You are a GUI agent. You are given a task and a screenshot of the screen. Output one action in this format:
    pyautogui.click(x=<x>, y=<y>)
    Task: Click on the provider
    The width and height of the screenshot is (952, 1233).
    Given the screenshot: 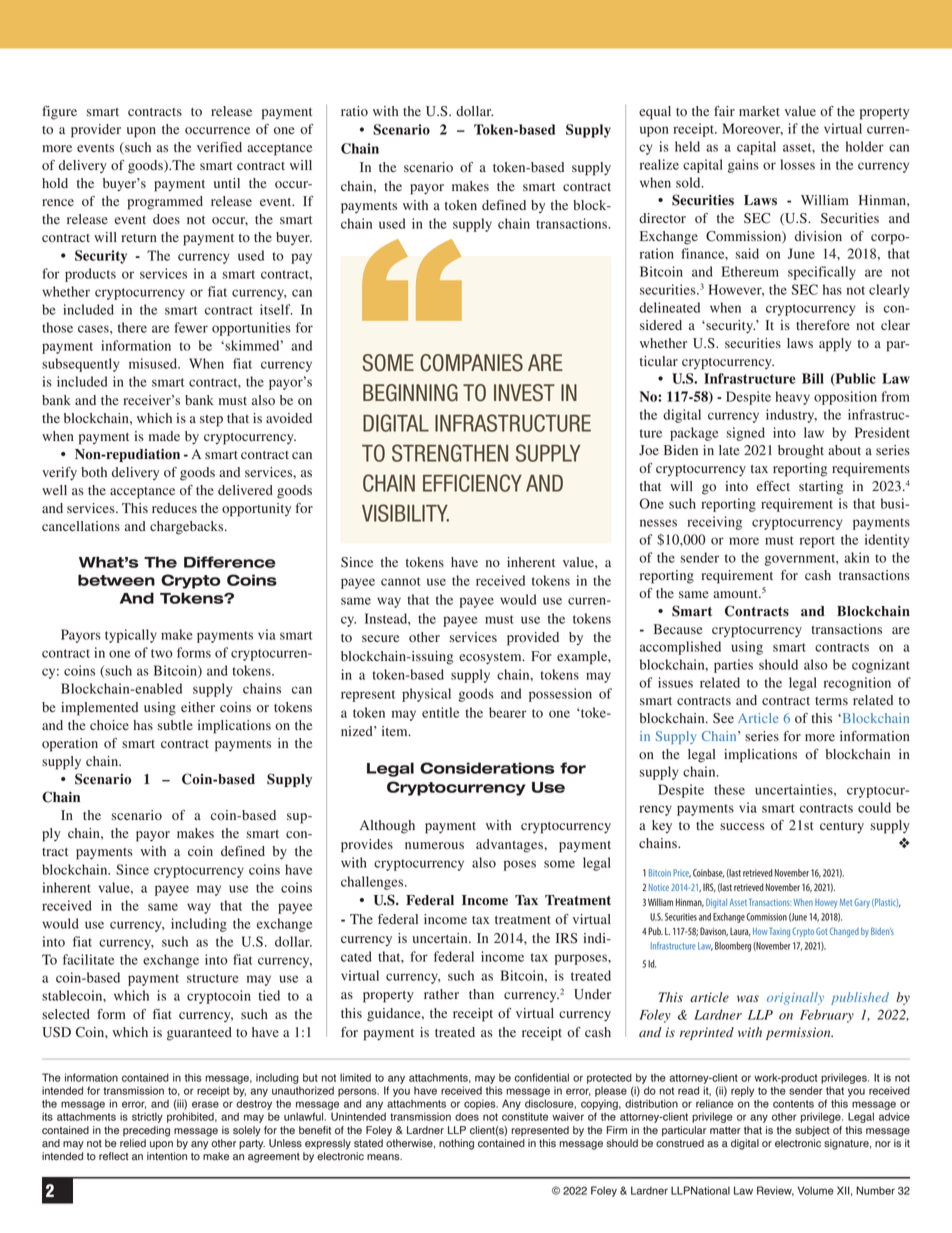 What is the action you would take?
    pyautogui.click(x=96, y=131)
